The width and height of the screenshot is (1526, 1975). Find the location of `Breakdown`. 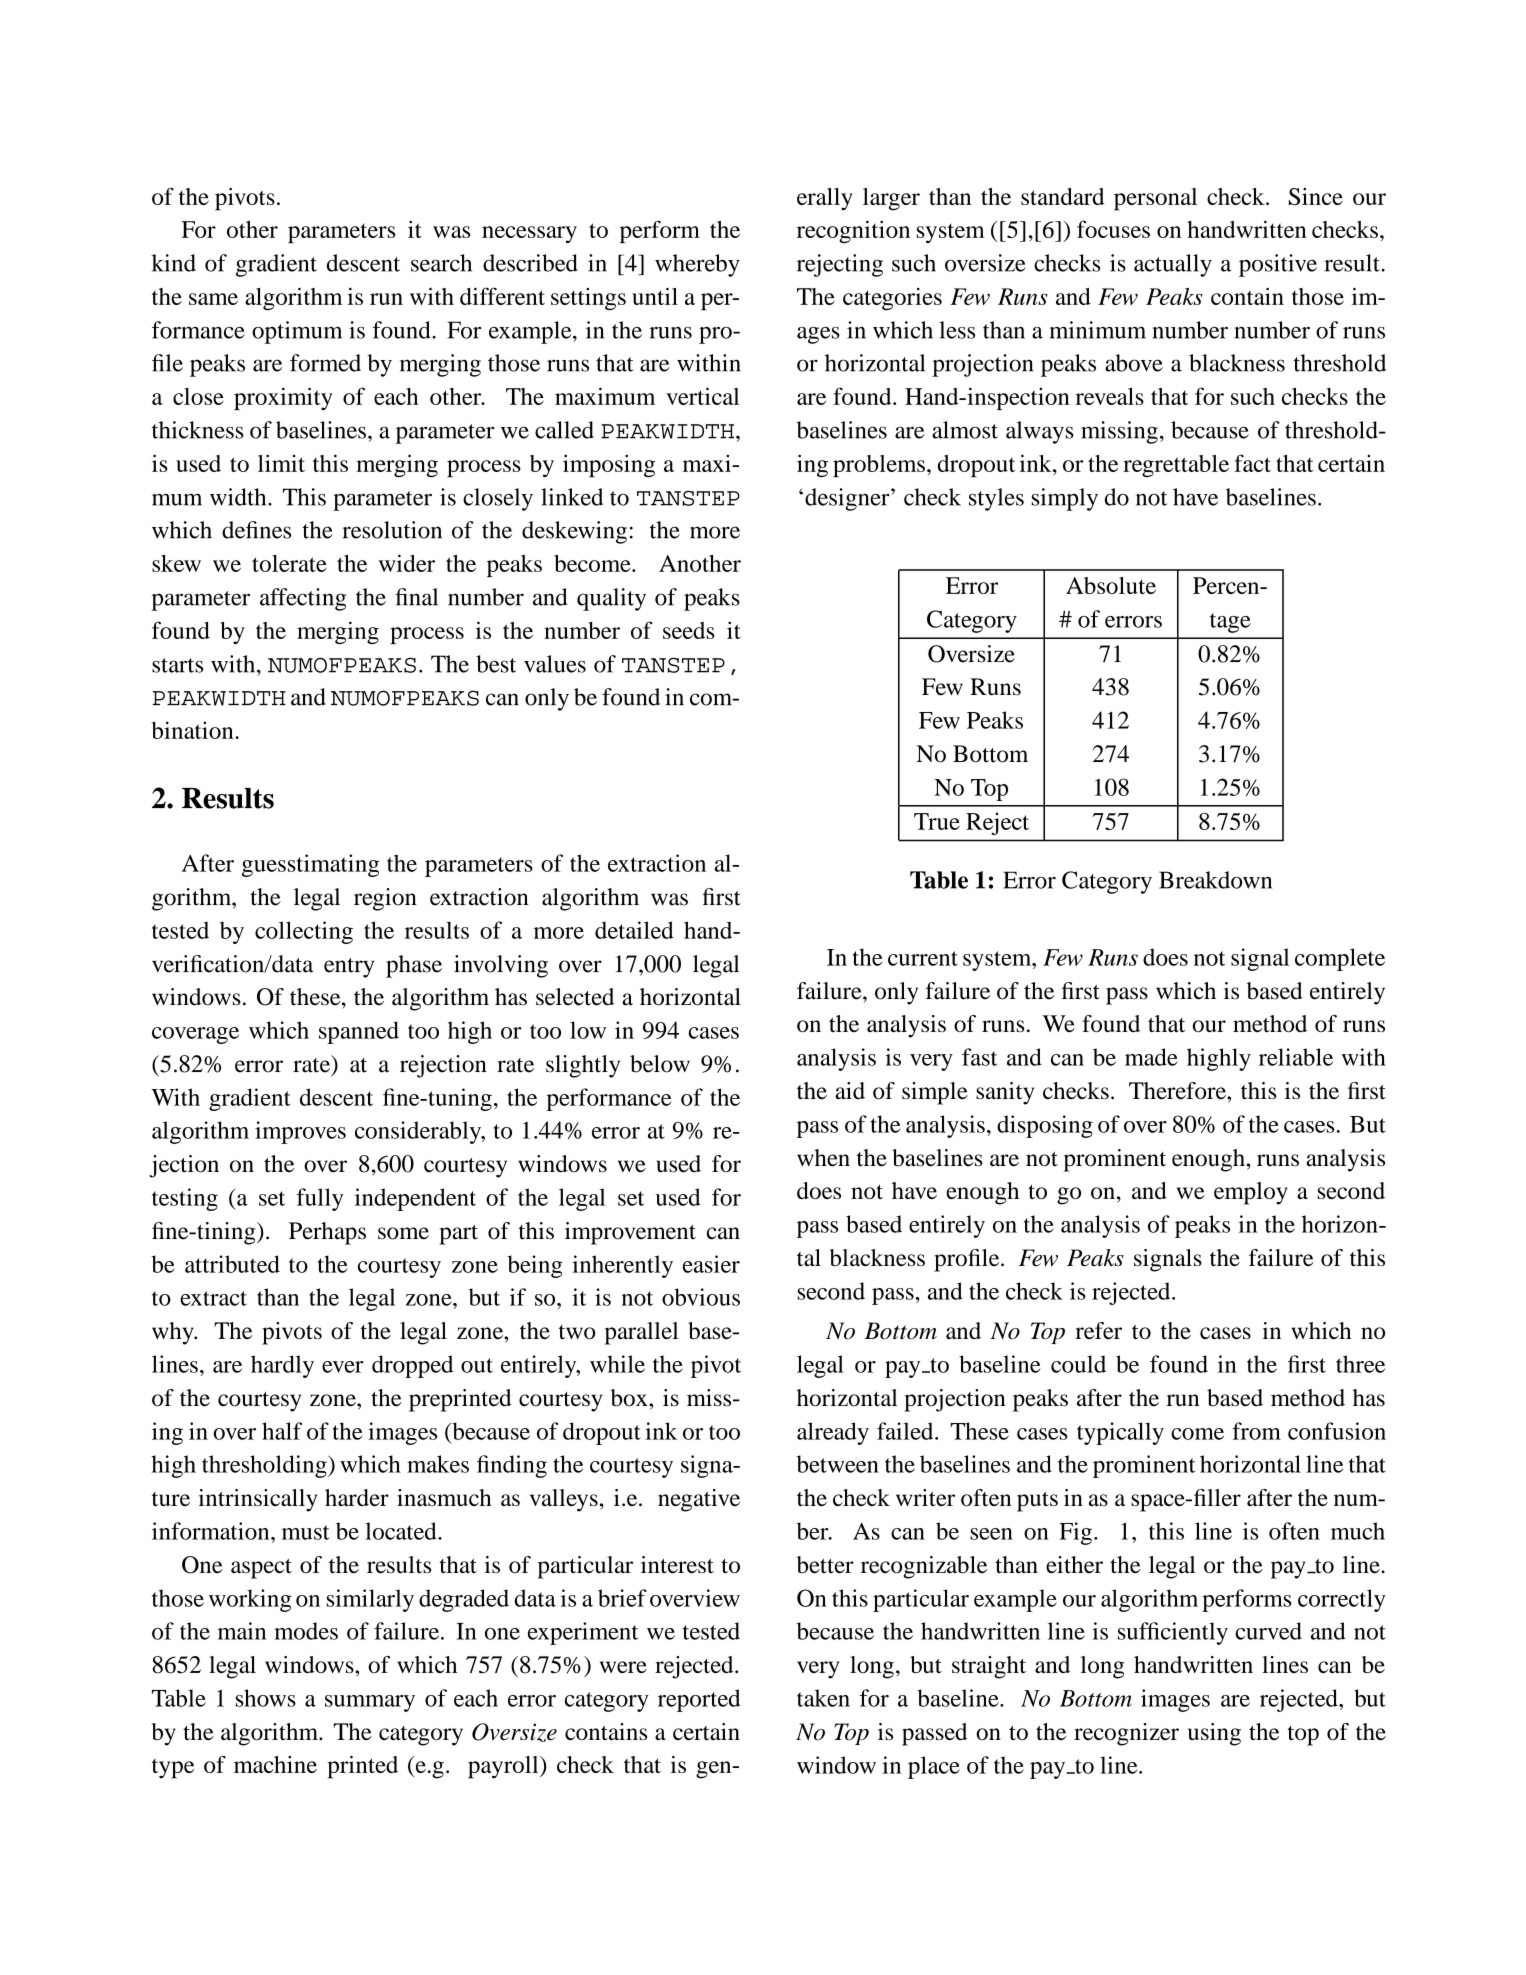

Breakdown is located at coordinates (1215, 880).
